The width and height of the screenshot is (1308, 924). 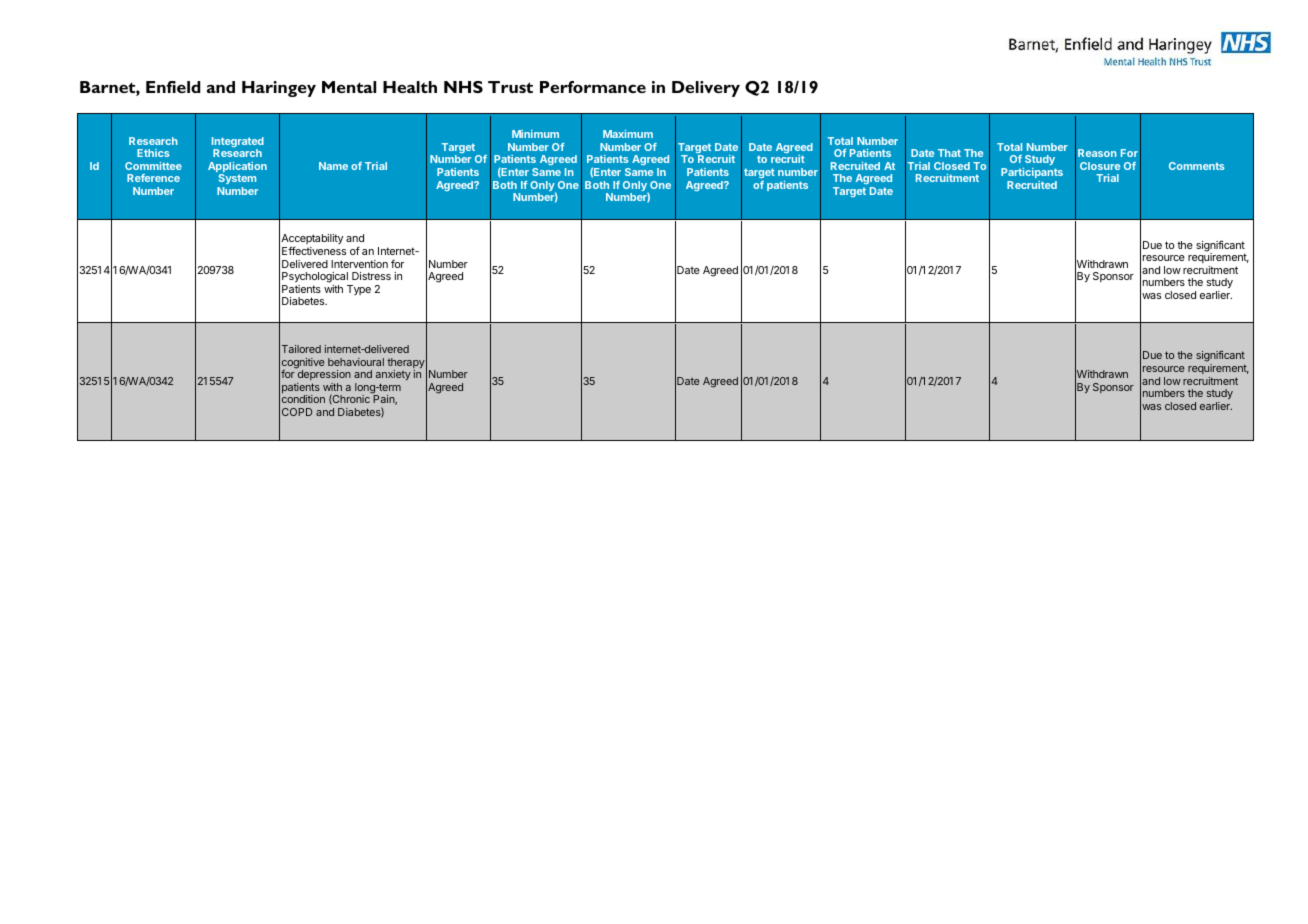 I want to click on Reason, so click(x=1097, y=153).
